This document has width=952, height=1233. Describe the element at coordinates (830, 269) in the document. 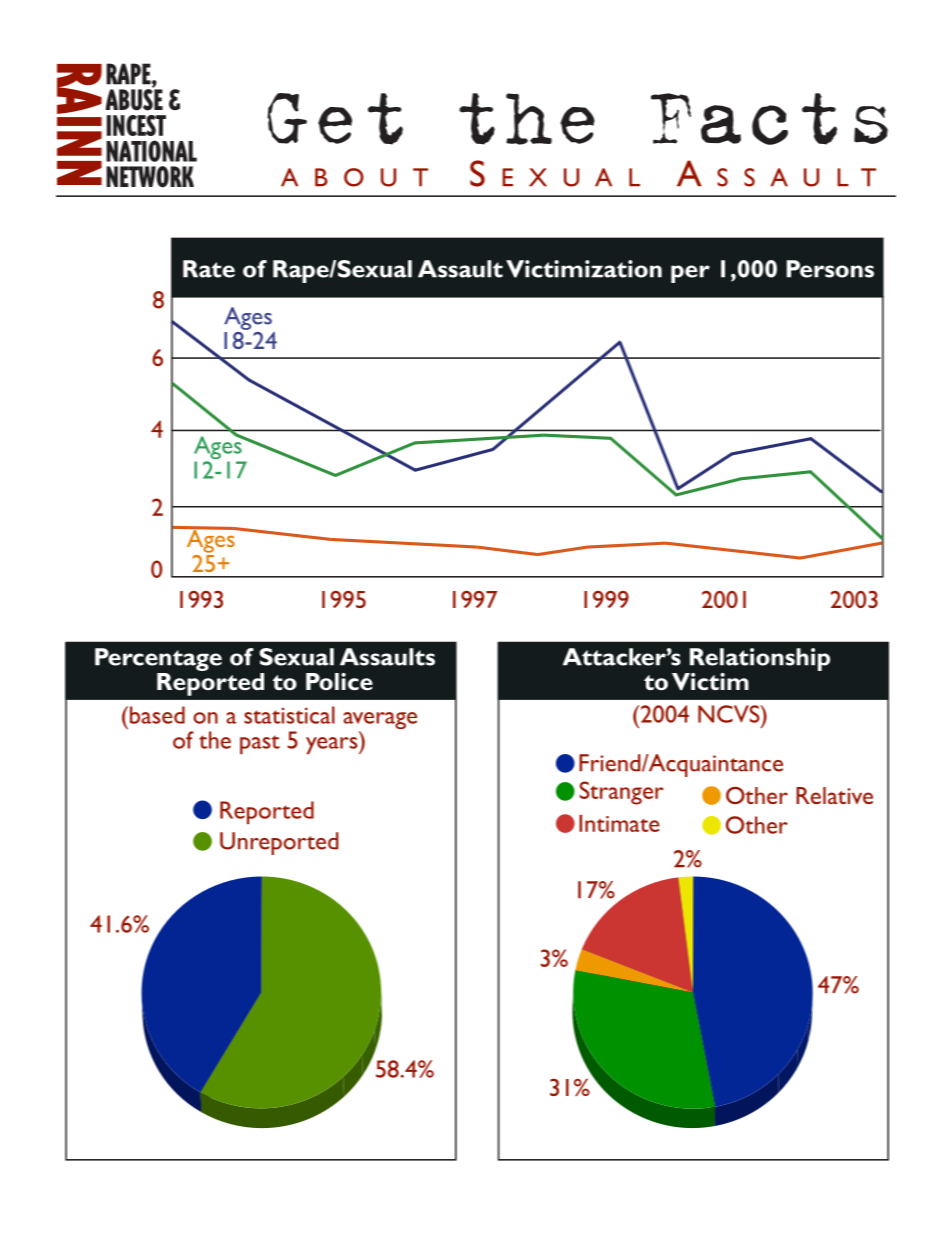

I see `Persons` at that location.
